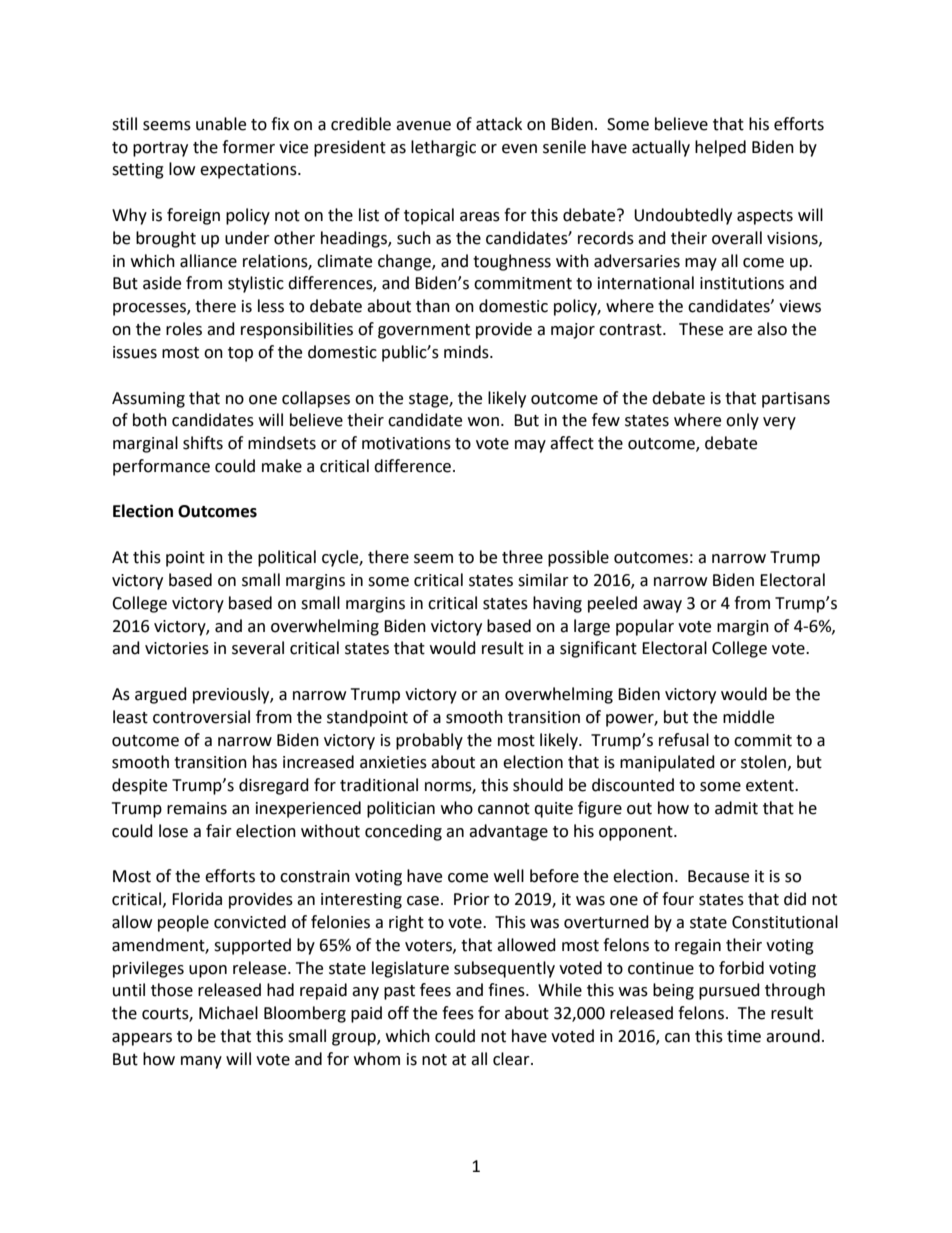 The width and height of the screenshot is (952, 1233). What do you see at coordinates (443, 148) in the screenshot?
I see `lethargic` at bounding box center [443, 148].
